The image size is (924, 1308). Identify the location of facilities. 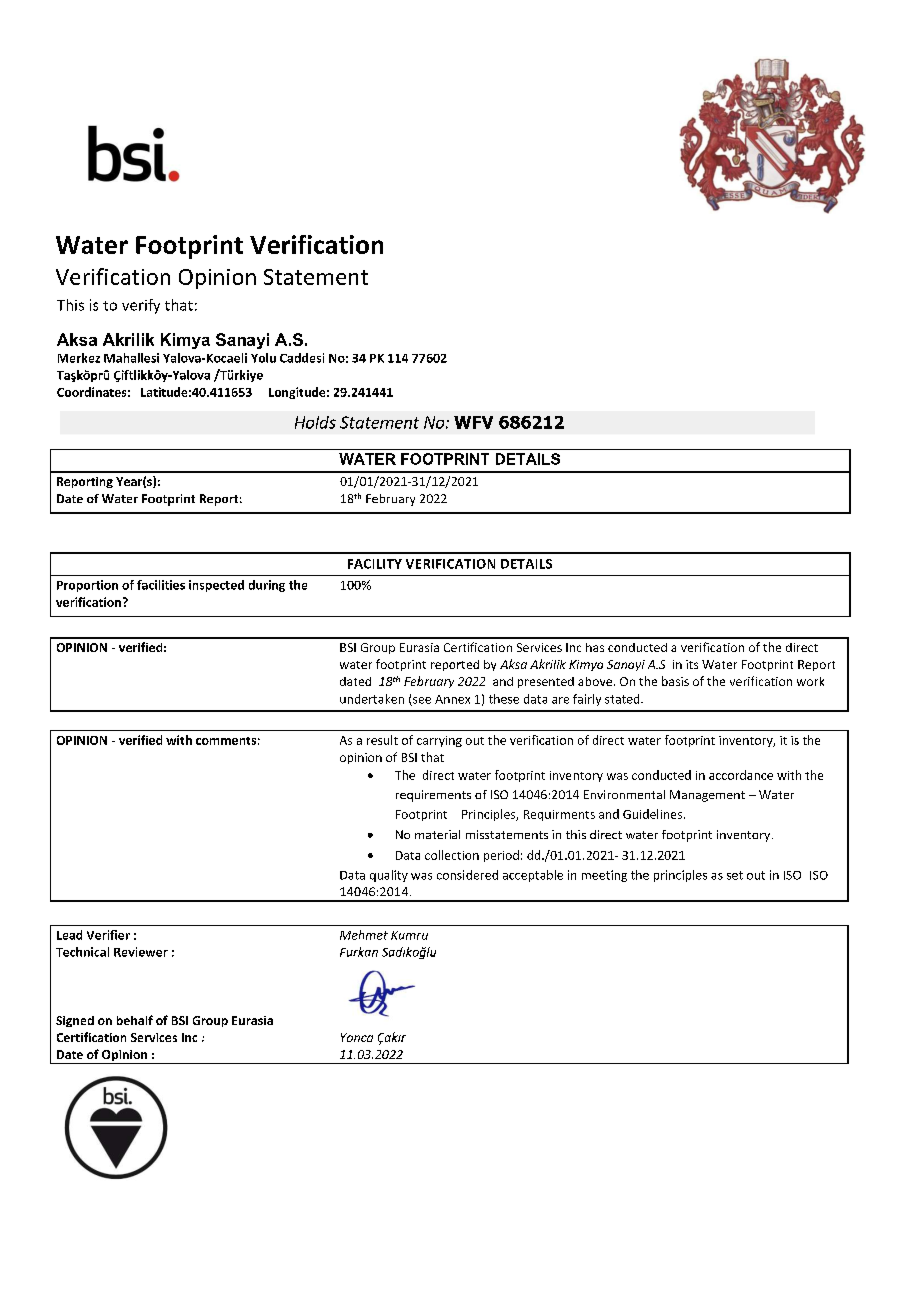
(161, 585).
